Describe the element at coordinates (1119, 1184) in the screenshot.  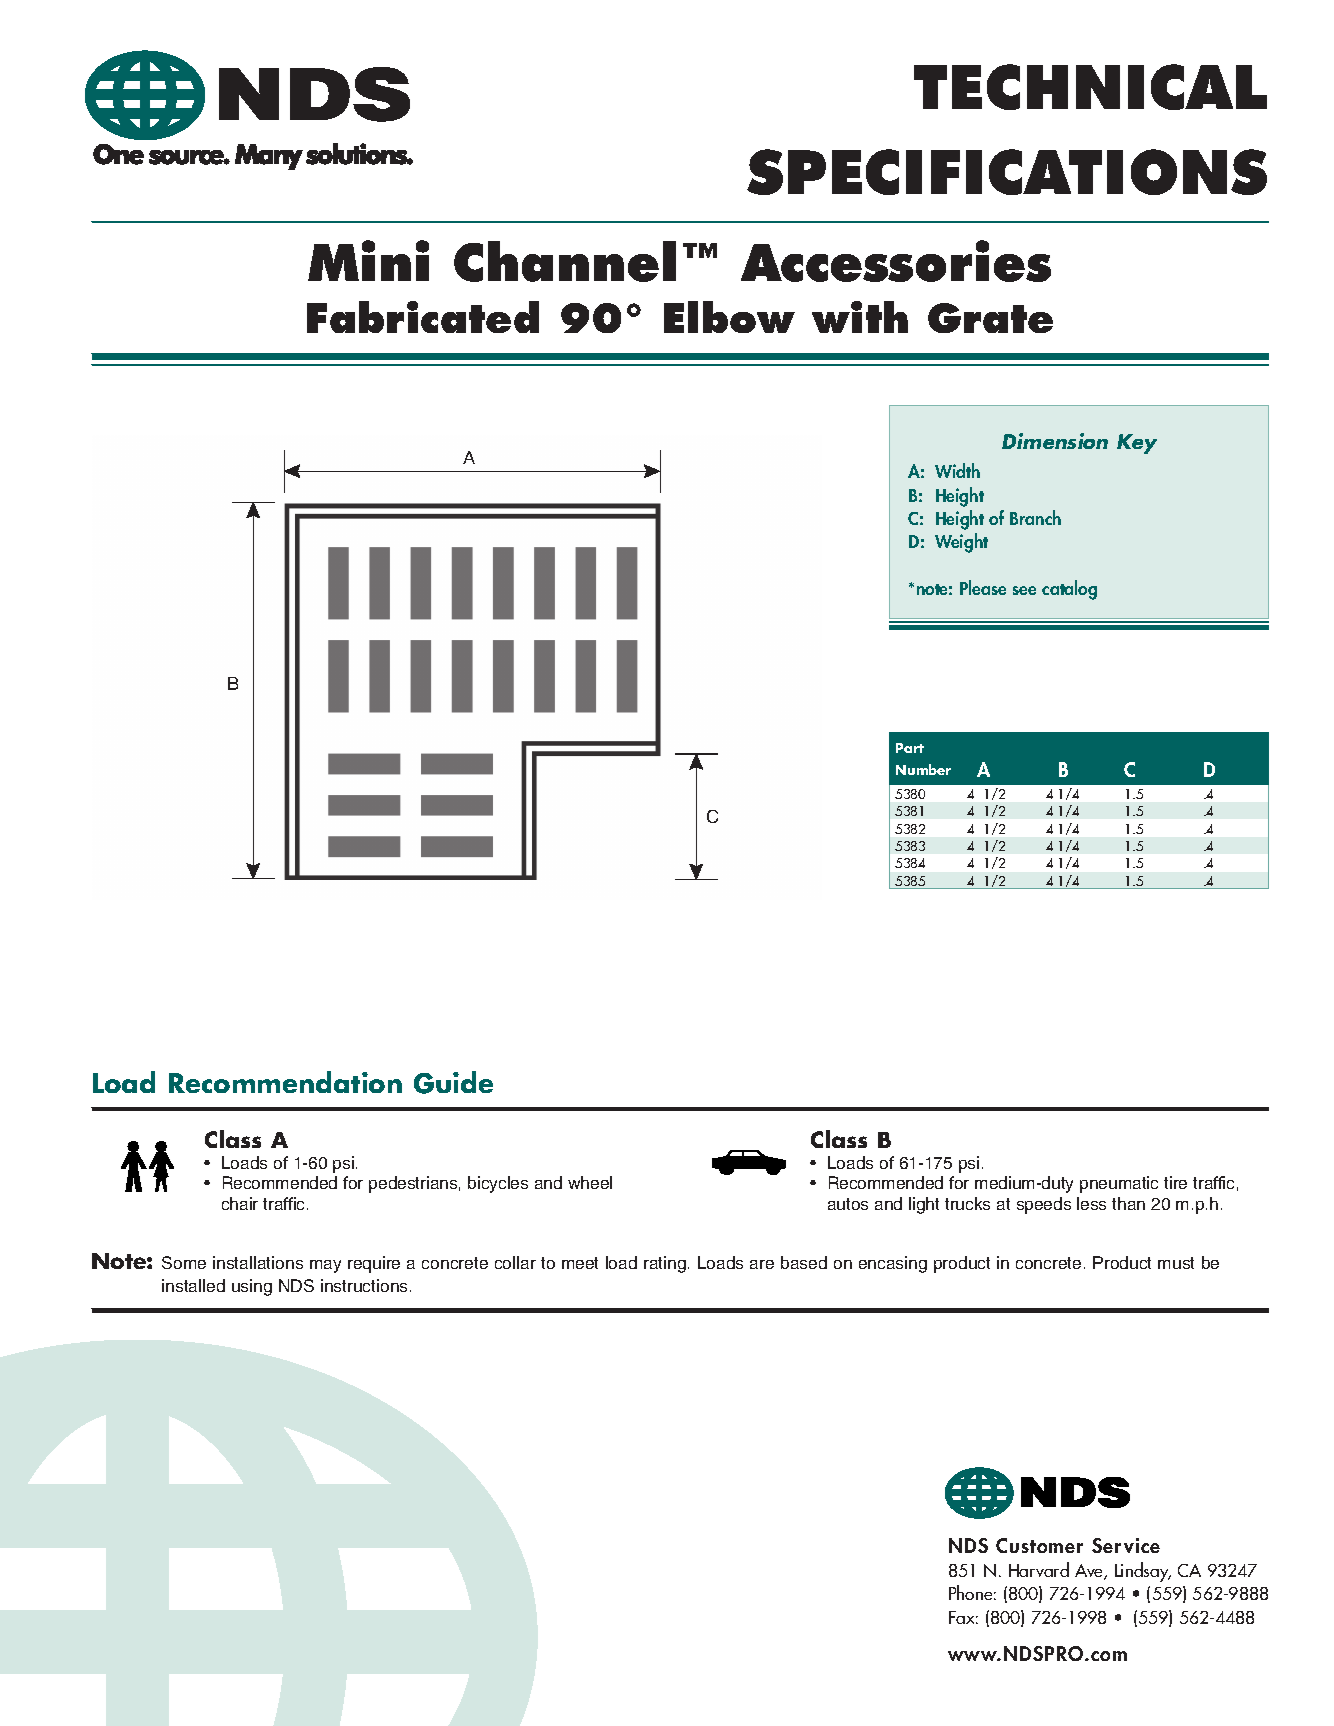
I see `pneumatic` at that location.
